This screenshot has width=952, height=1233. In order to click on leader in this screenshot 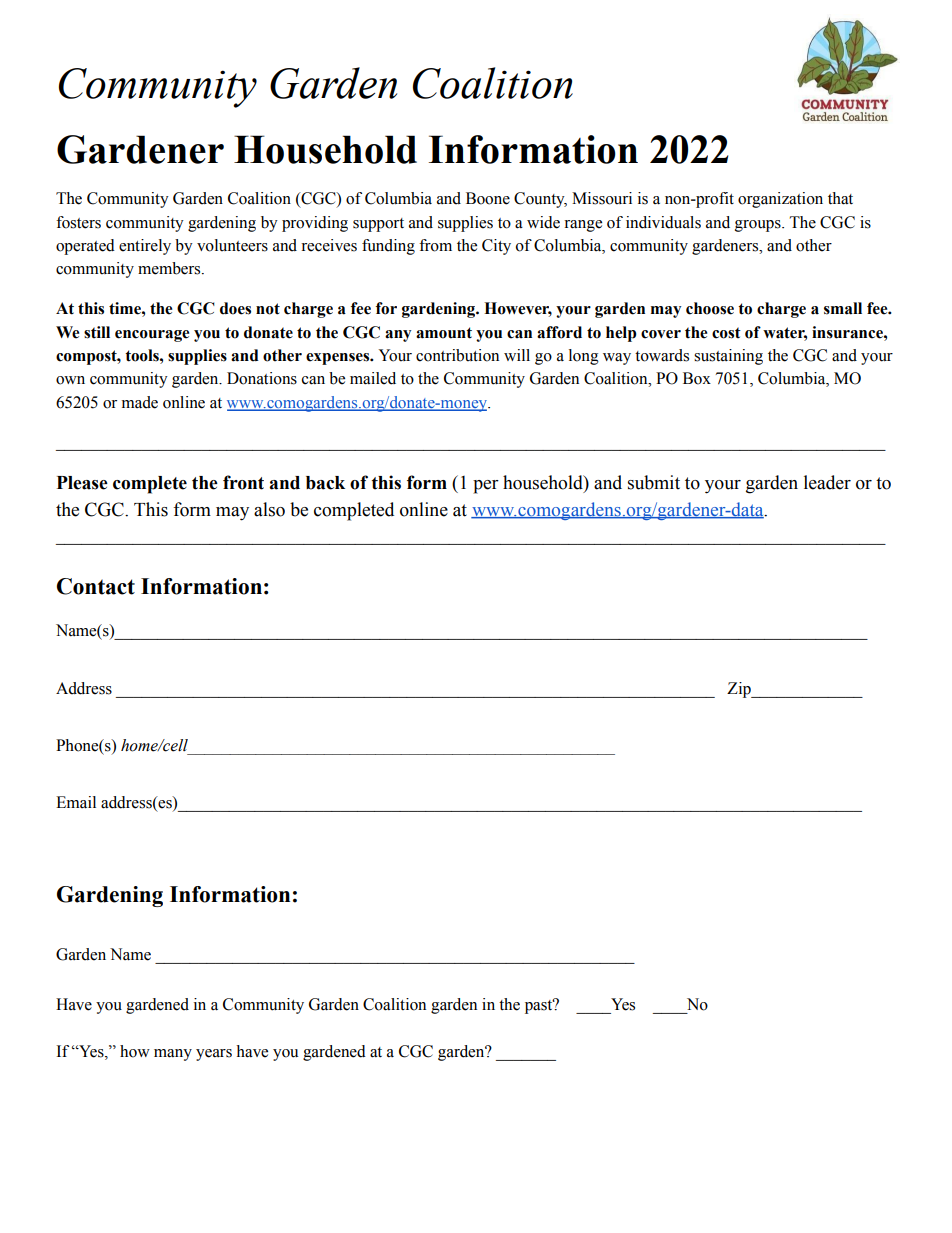, I will do `click(827, 482)`.
